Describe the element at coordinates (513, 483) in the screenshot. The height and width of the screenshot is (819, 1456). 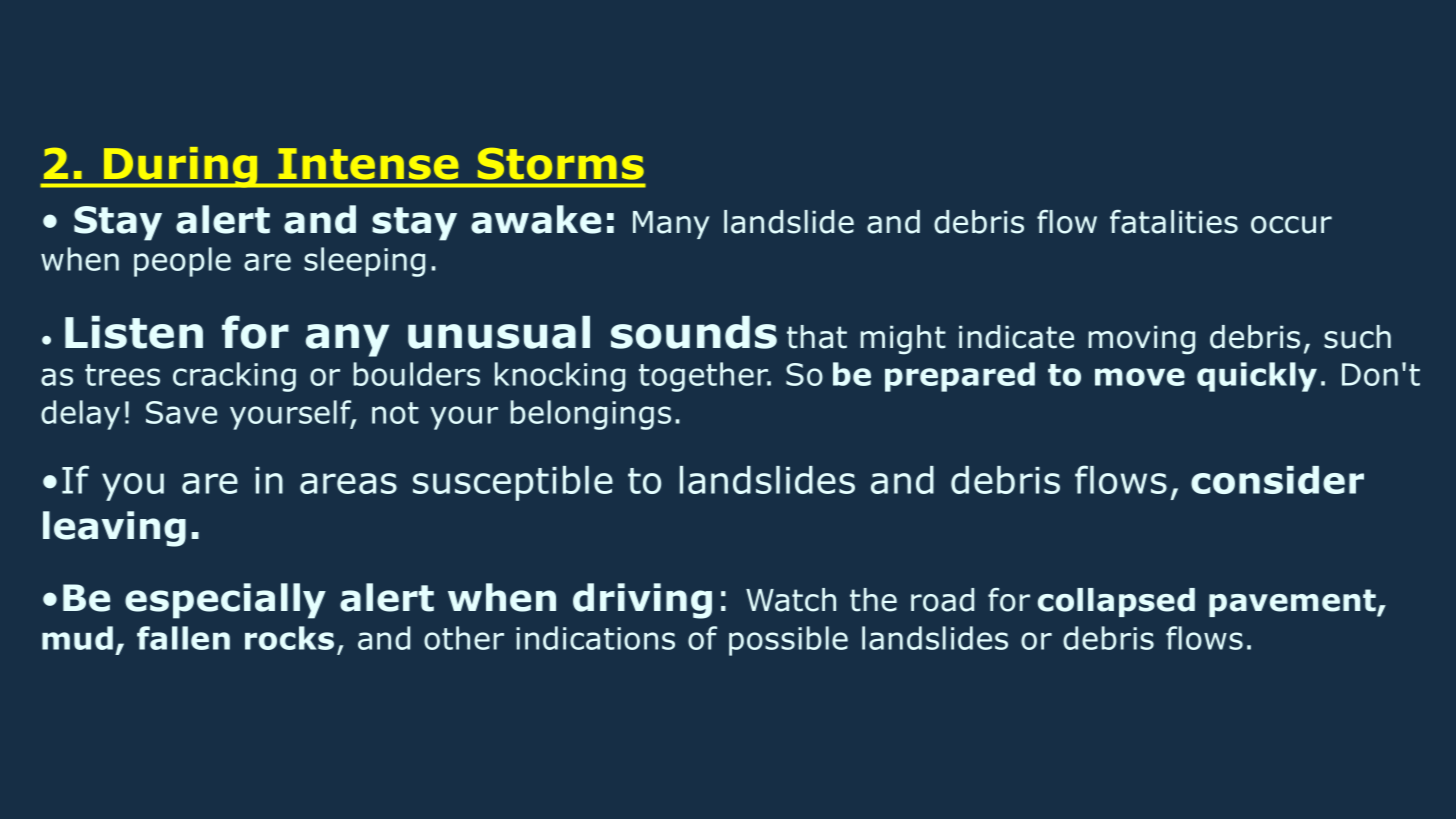
I see `susceptible` at that location.
